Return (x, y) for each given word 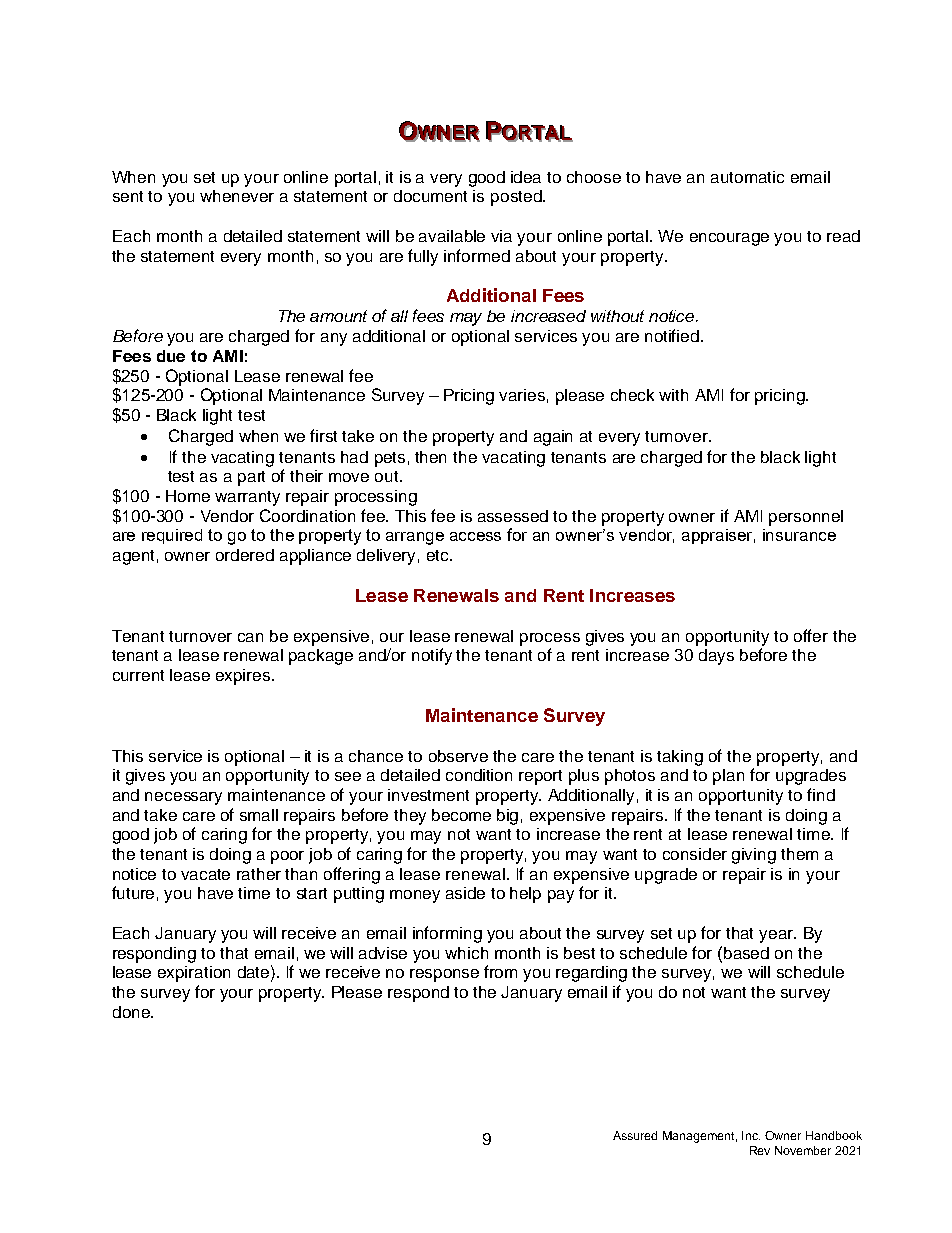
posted (517, 198)
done (132, 1012)
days (716, 657)
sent (128, 196)
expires (244, 677)
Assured (635, 1135)
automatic (747, 177)
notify (432, 656)
